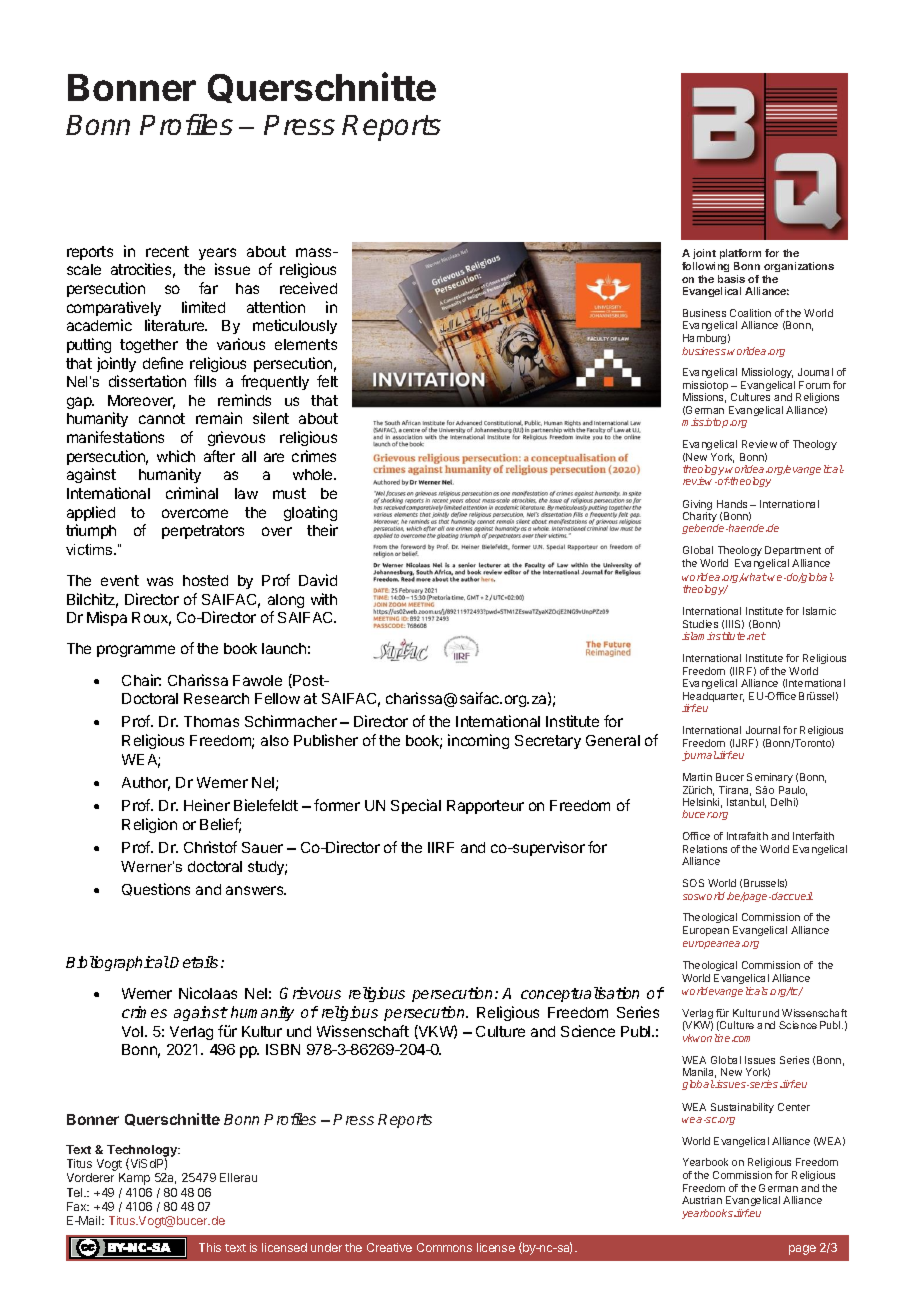 The width and height of the screenshot is (924, 1308). What do you see at coordinates (731, 279) in the screenshot?
I see `basis` at bounding box center [731, 279].
